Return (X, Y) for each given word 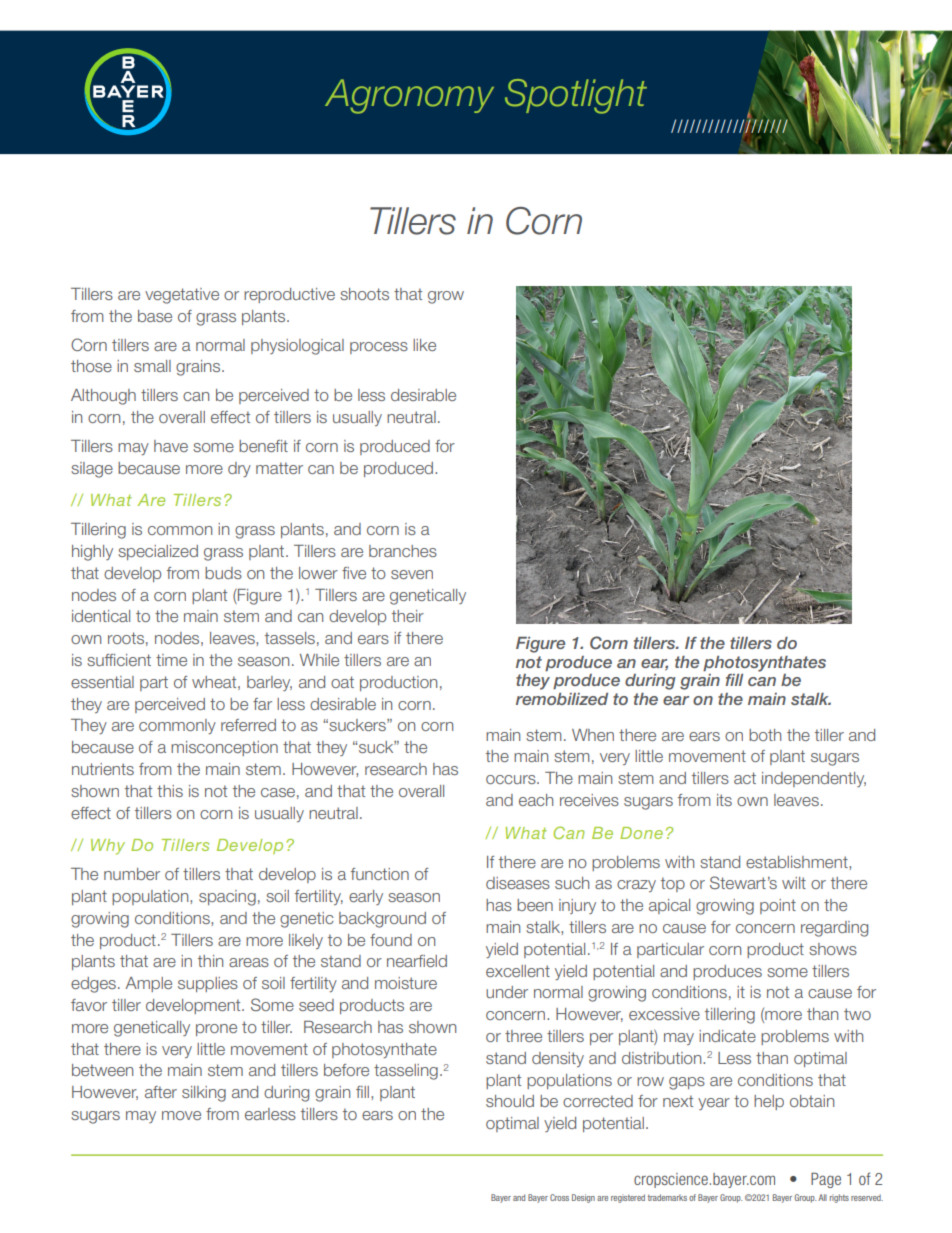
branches (403, 551)
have (171, 446)
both (765, 735)
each (536, 800)
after (161, 1092)
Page (826, 1180)
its (724, 800)
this (170, 791)
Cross (559, 1197)
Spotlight (576, 96)
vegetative (182, 296)
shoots (364, 294)
